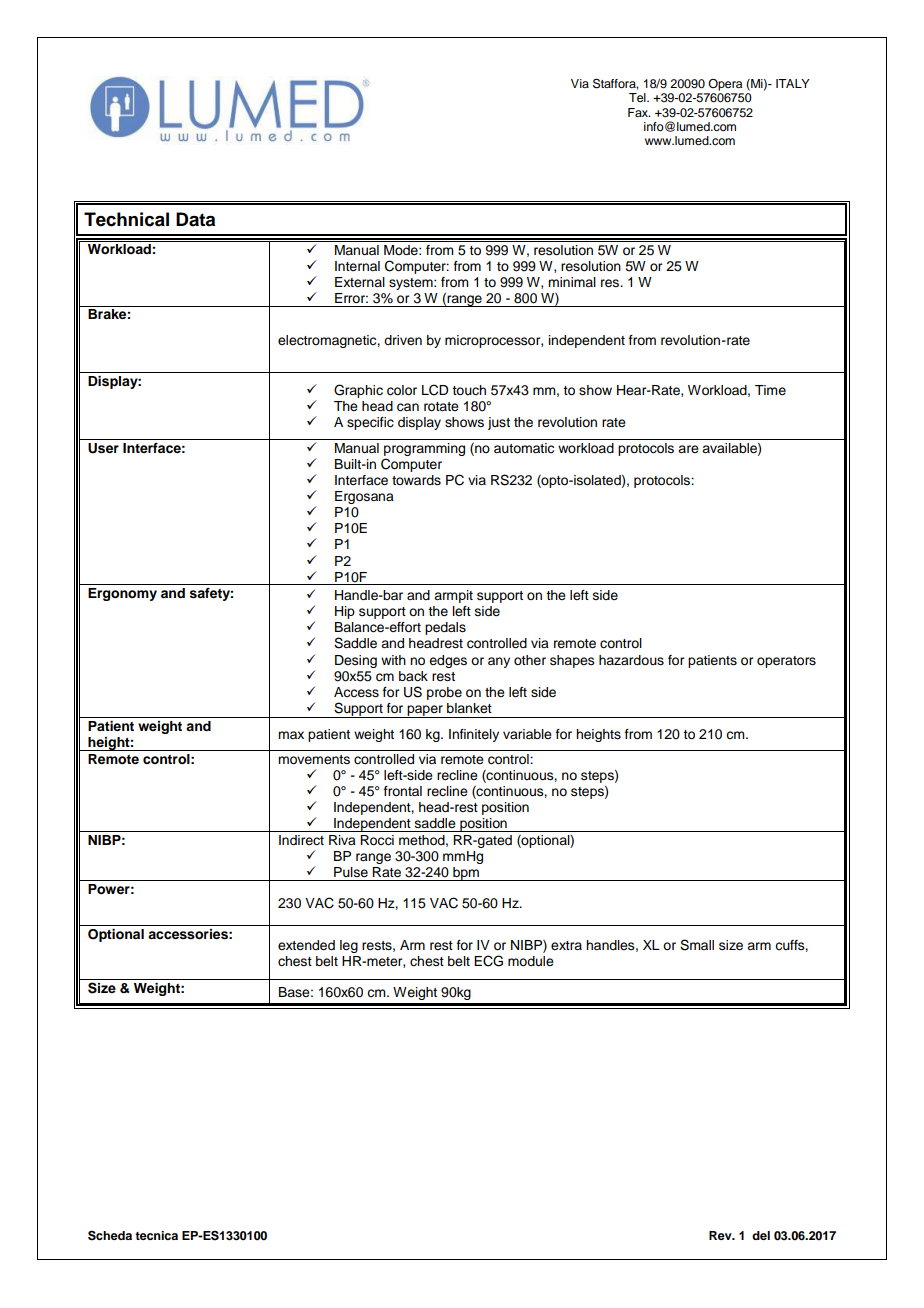 Image resolution: width=924 pixels, height=1308 pixels. What do you see at coordinates (416, 480) in the screenshot?
I see `towards` at bounding box center [416, 480].
